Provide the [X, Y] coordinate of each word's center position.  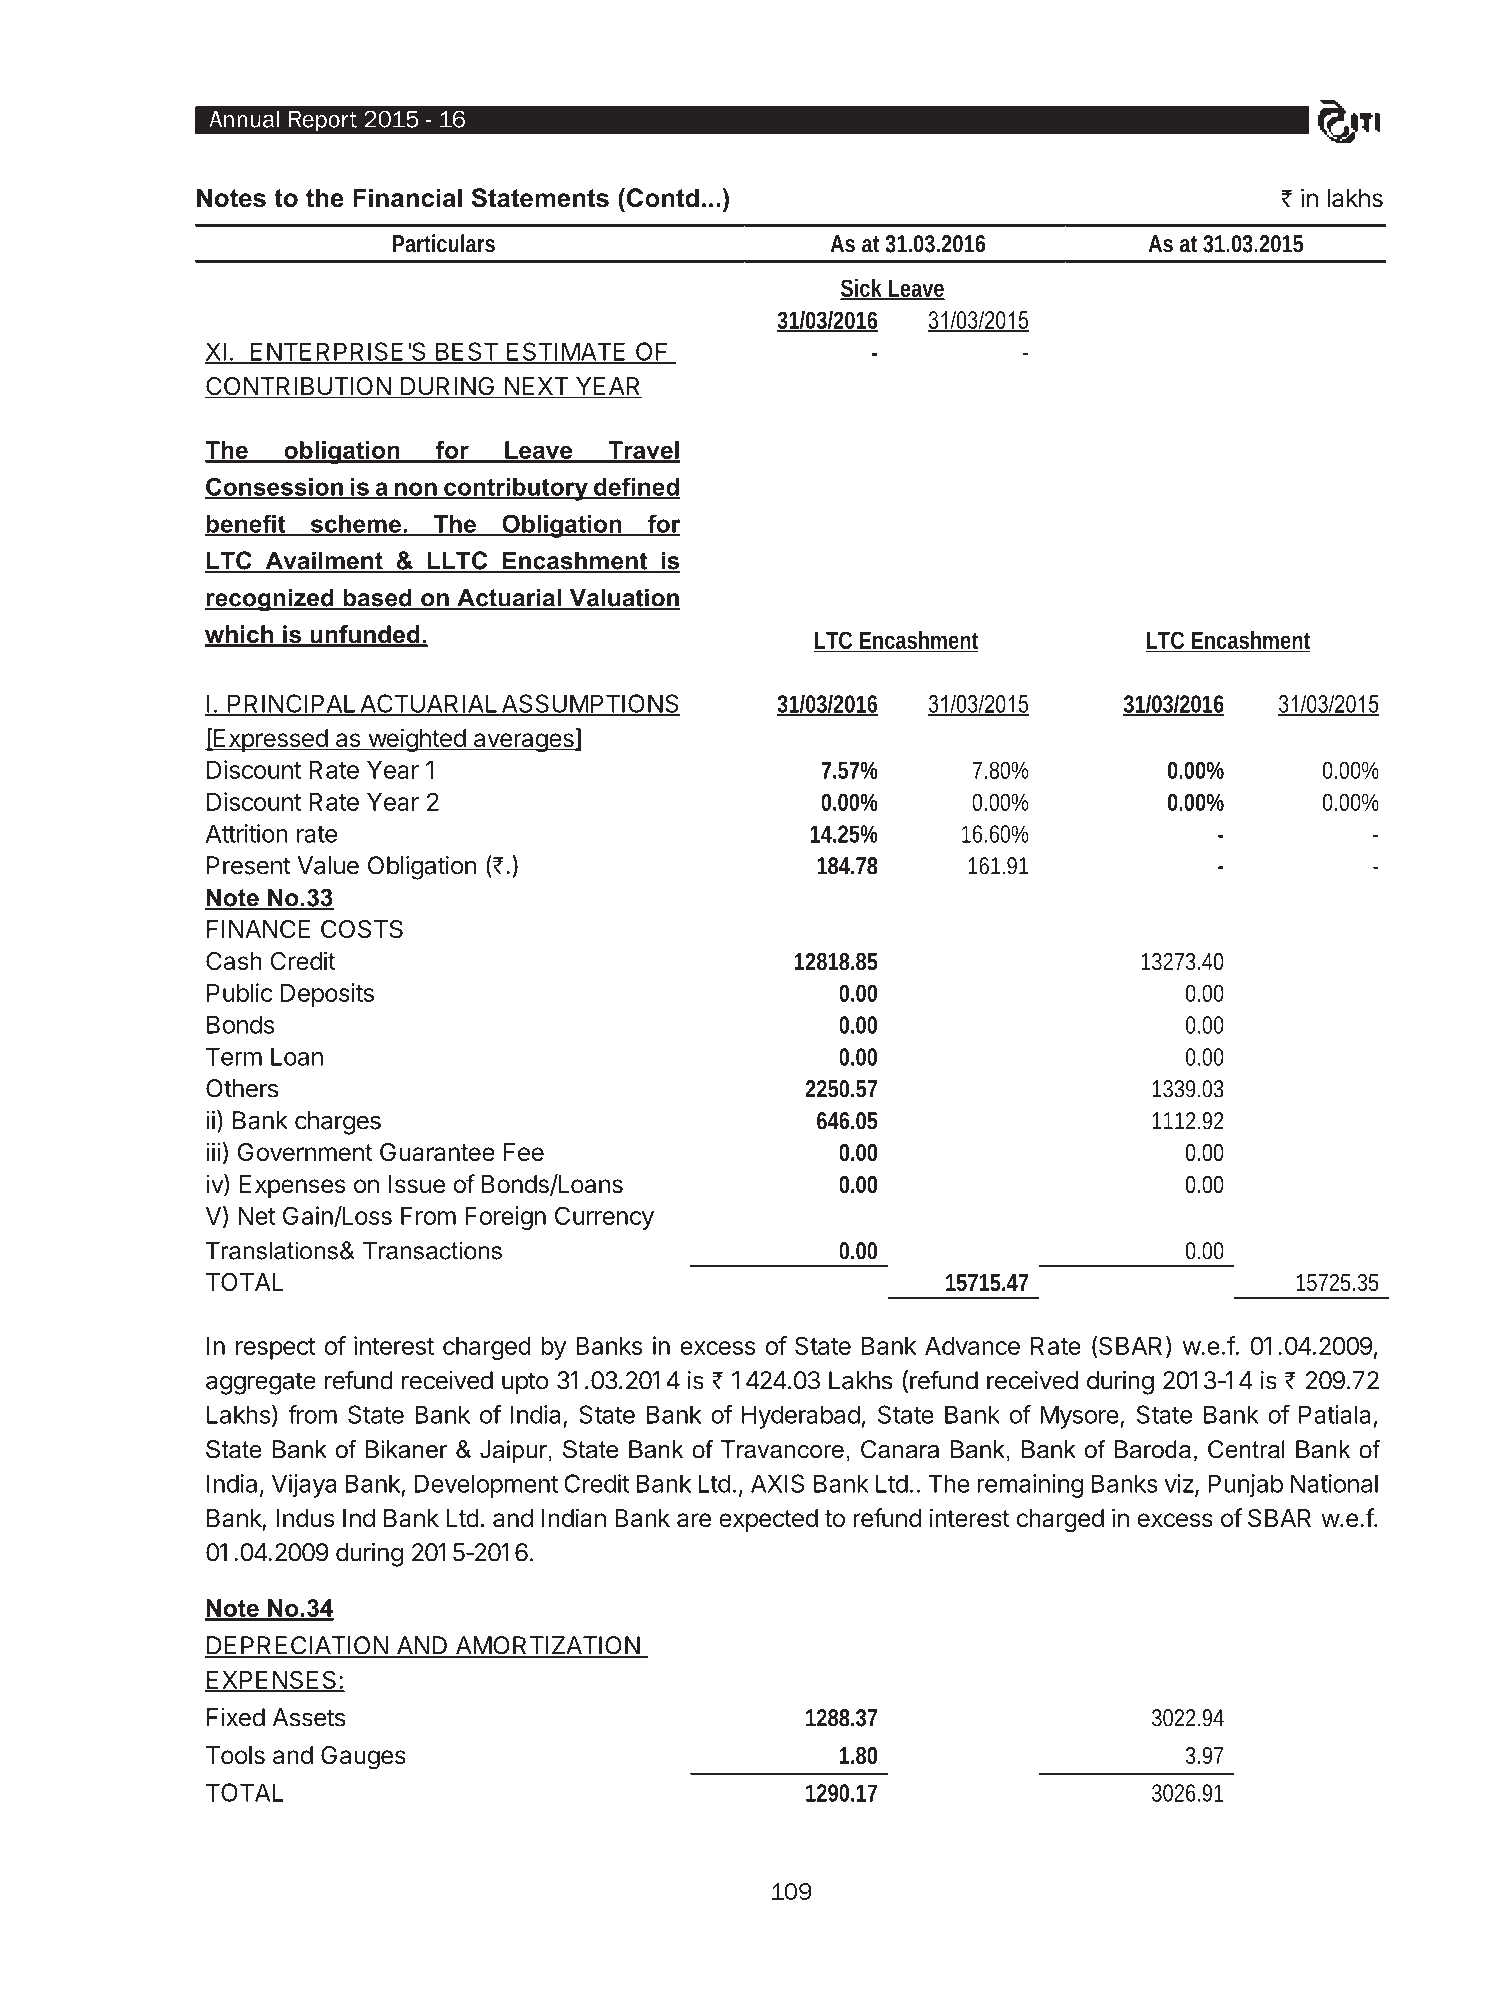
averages [523, 743]
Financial [407, 198]
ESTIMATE [566, 352]
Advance [972, 1346]
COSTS [362, 929]
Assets [309, 1717]
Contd [661, 198]
